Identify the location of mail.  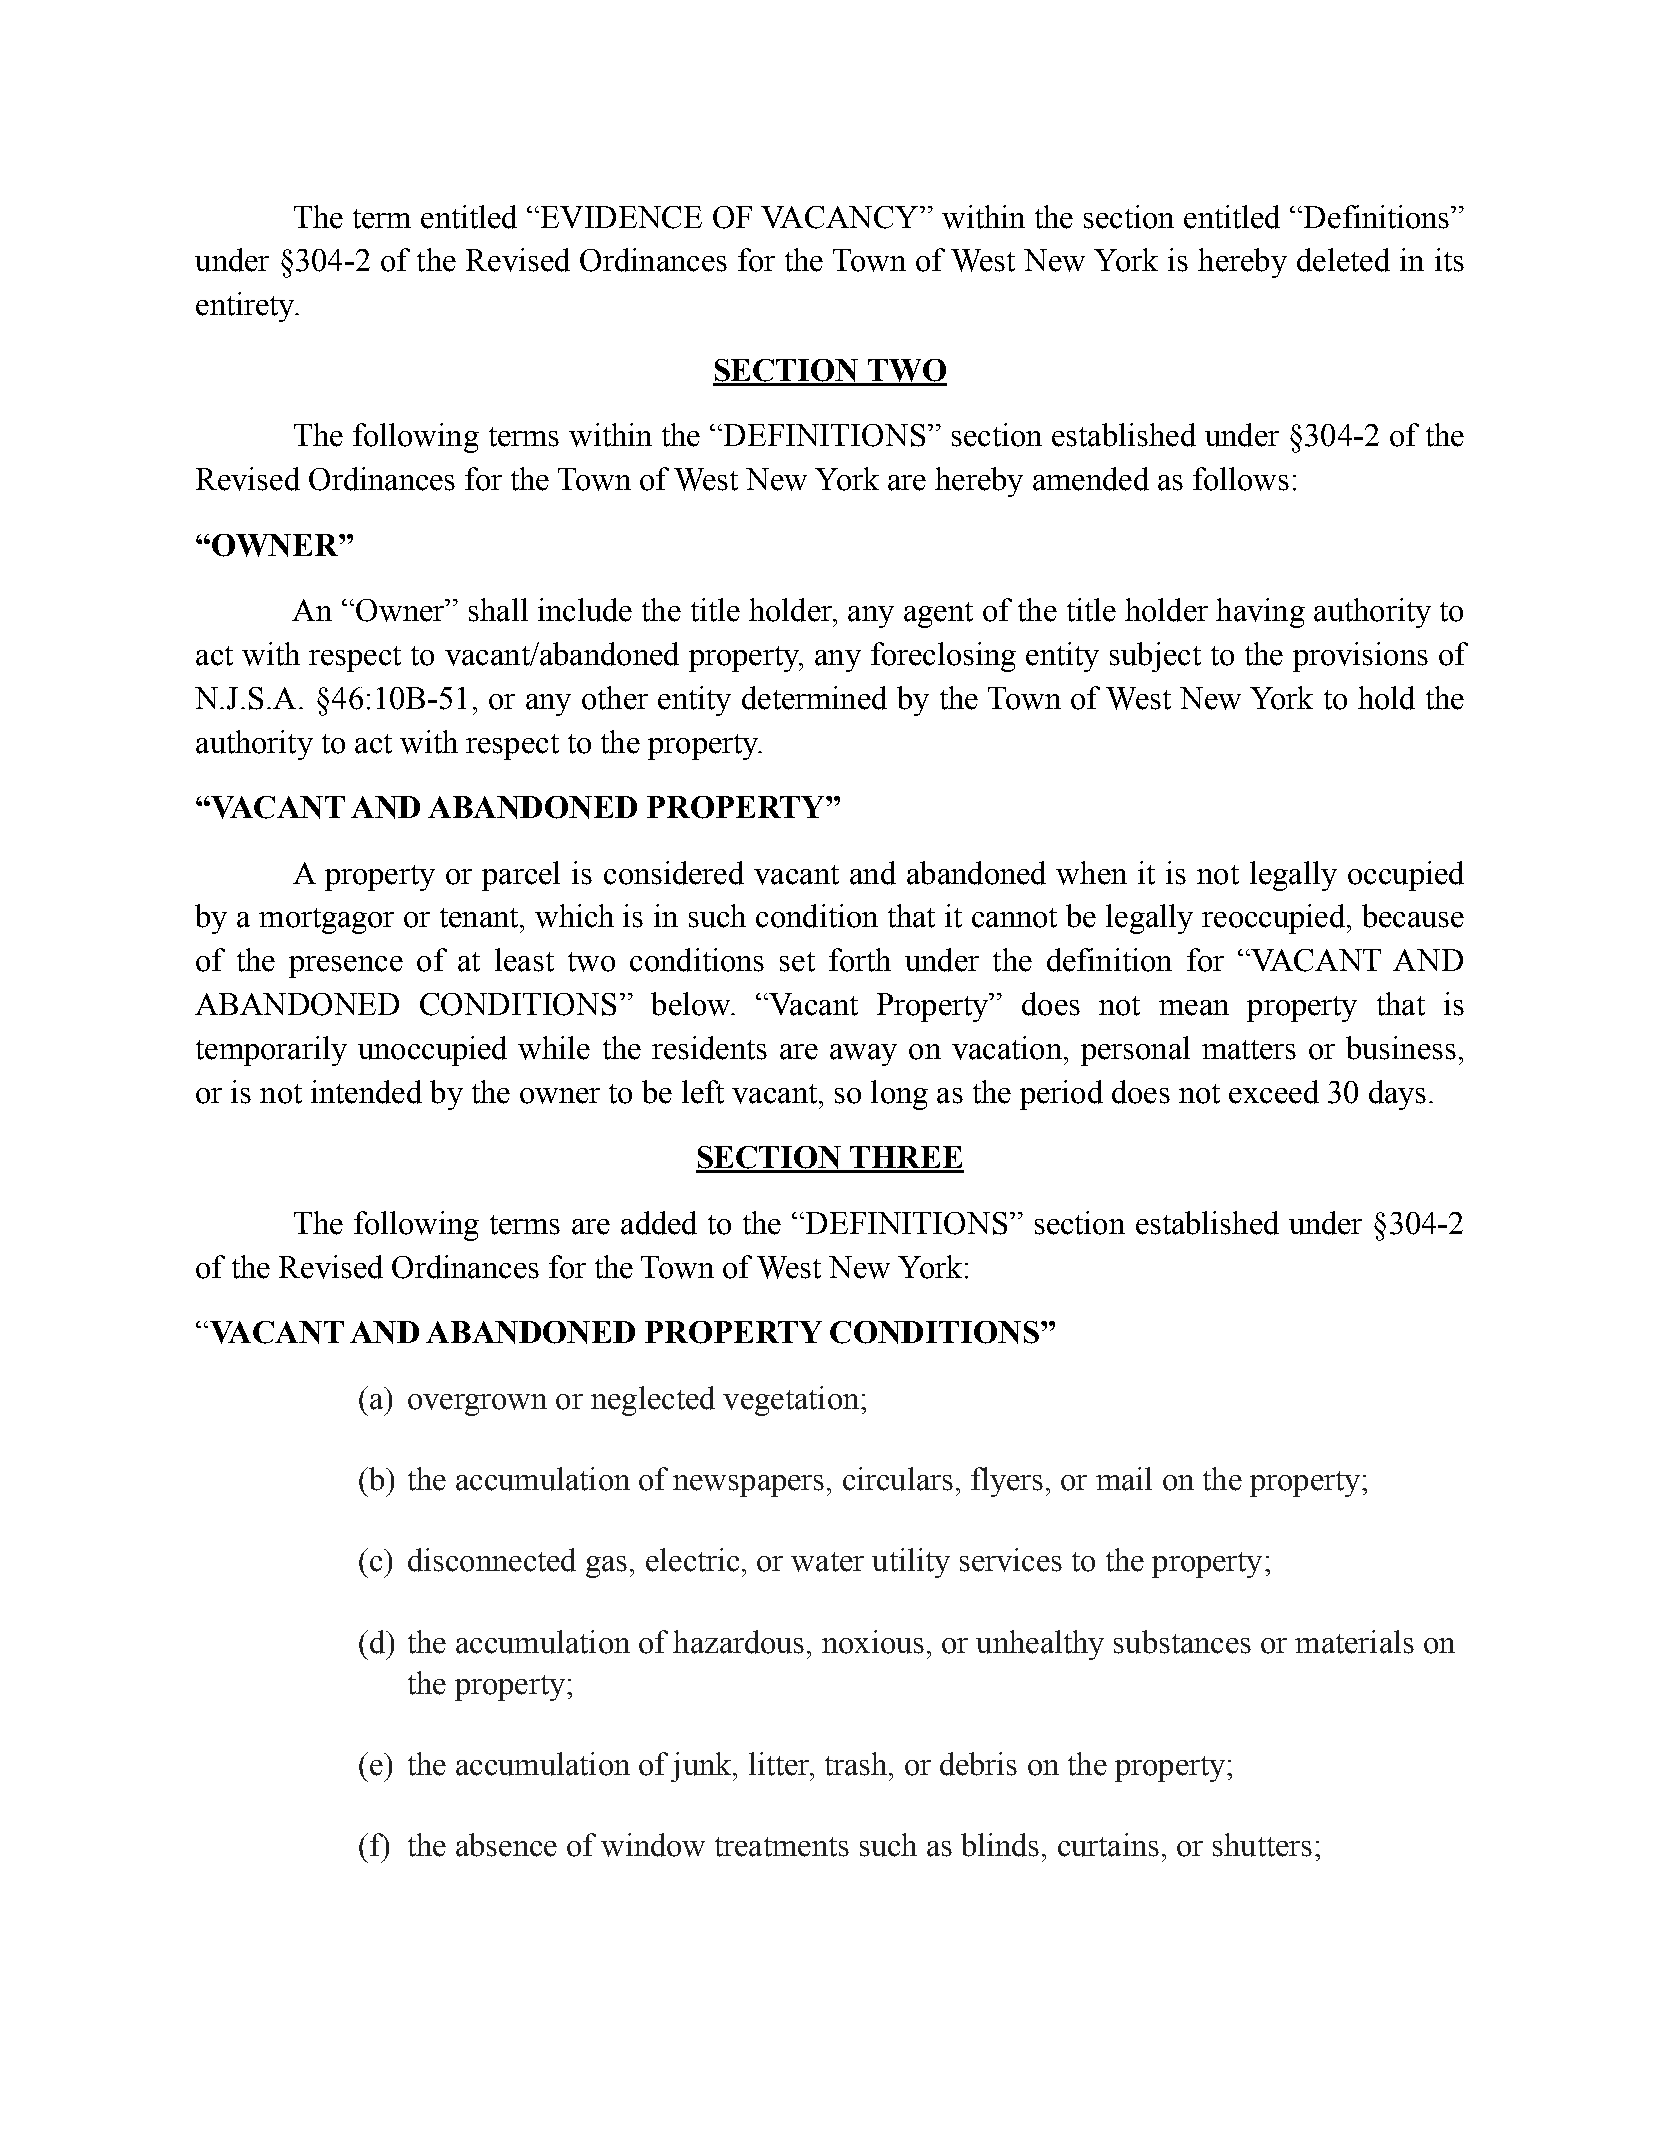
(1124, 1479).
